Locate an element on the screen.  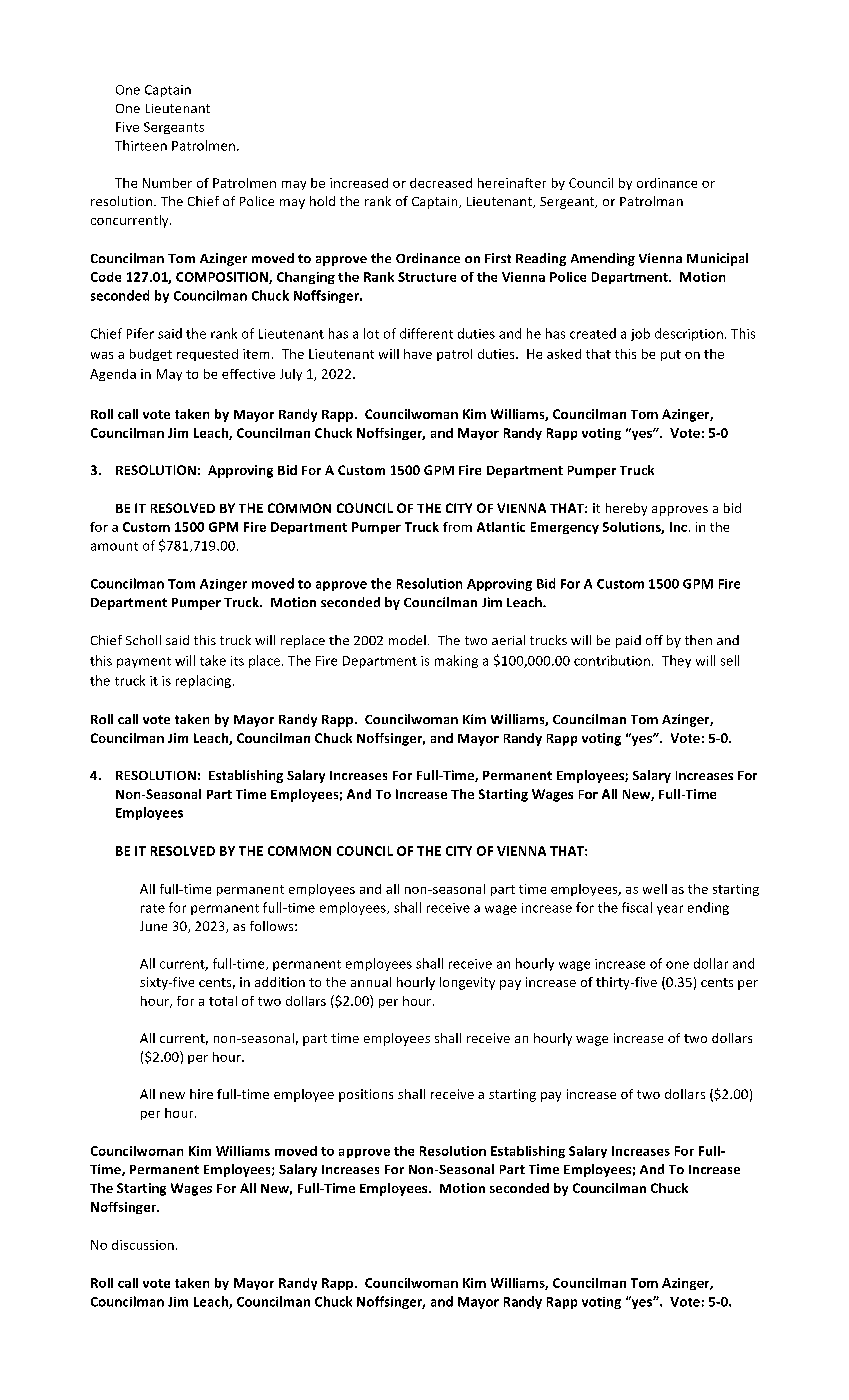
from is located at coordinates (457, 527).
